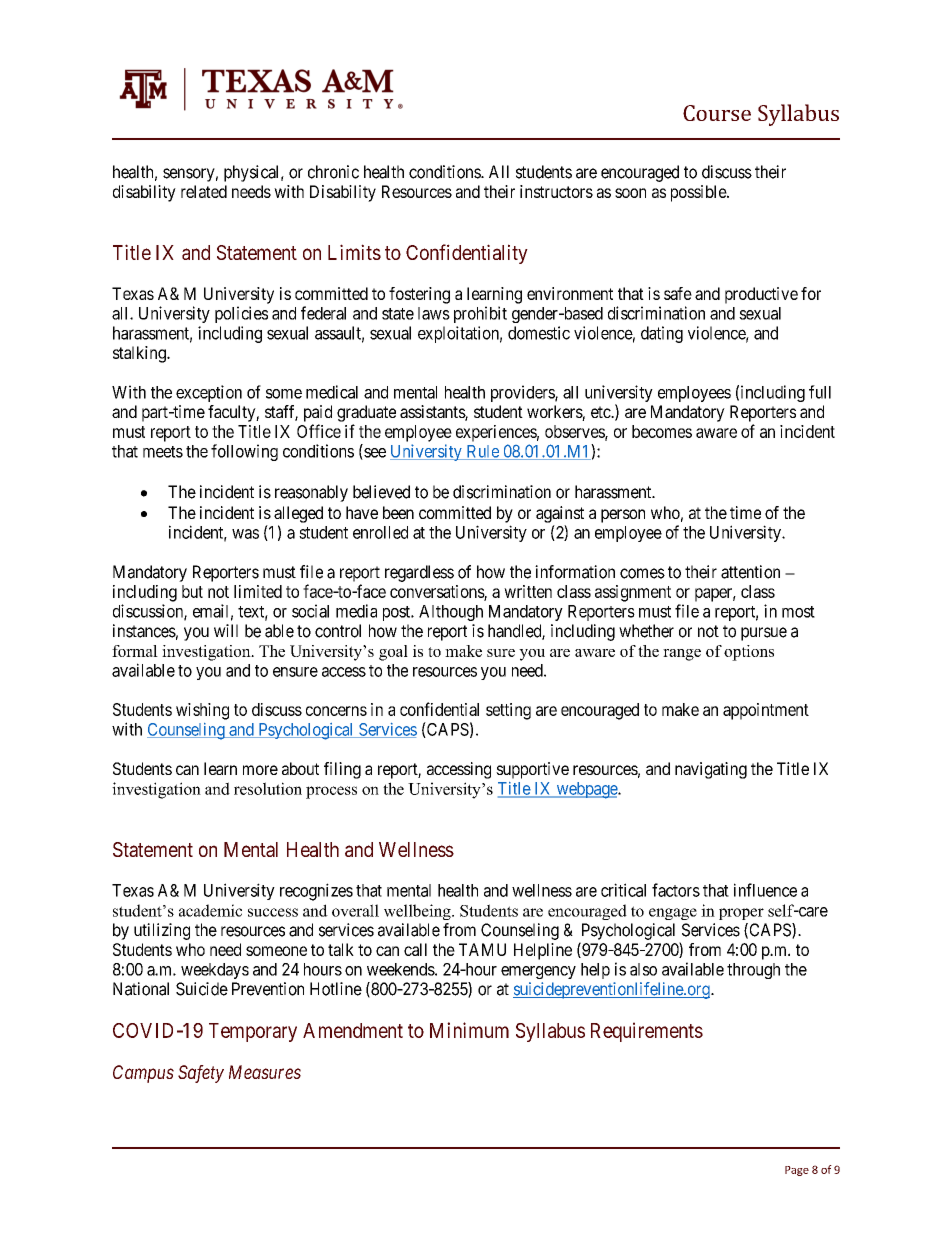 The width and height of the screenshot is (952, 1233). Describe the element at coordinates (556, 191) in the screenshot. I see `instructors` at that location.
